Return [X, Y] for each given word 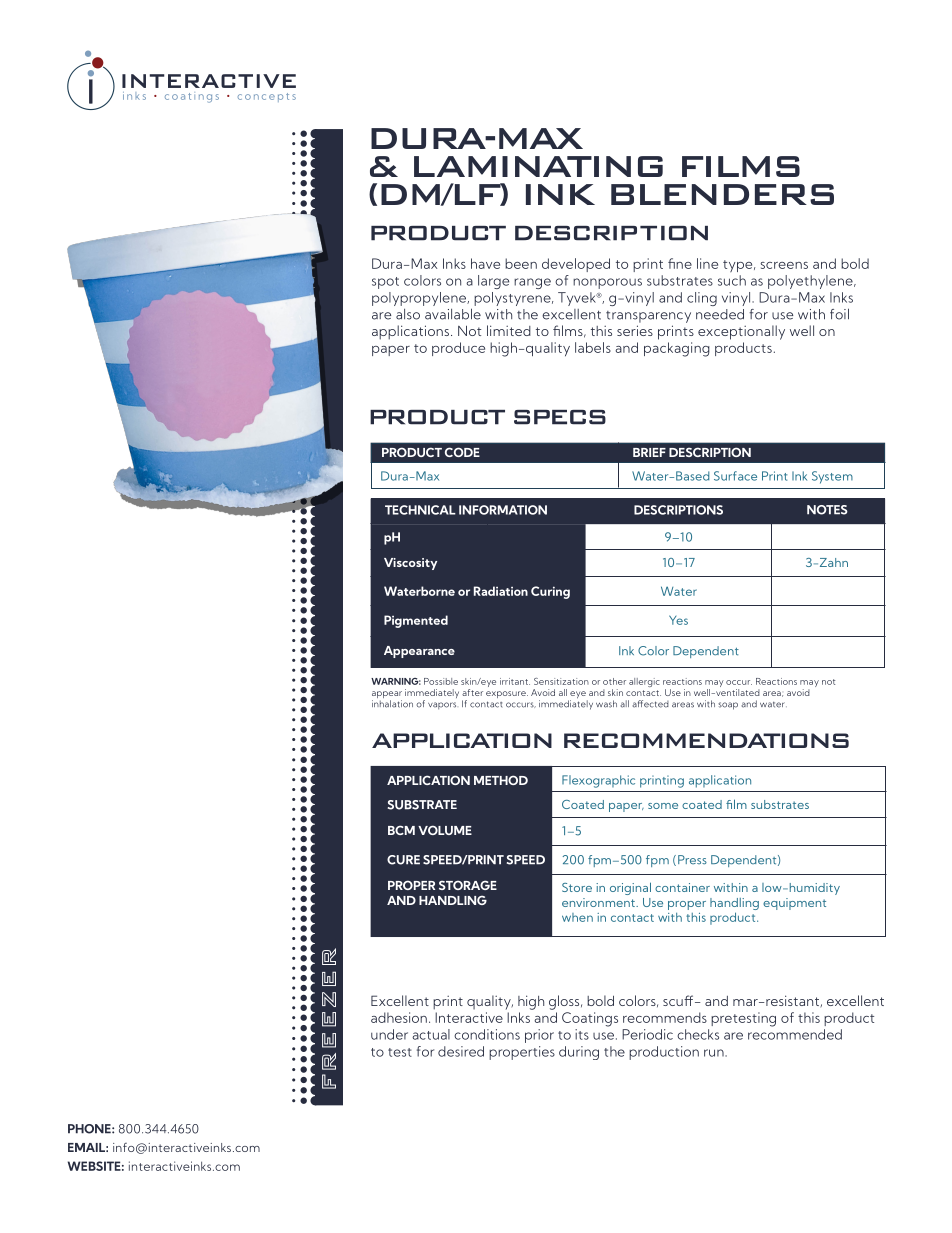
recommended [795, 1034]
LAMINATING [538, 166]
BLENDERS [722, 194]
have [485, 263]
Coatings [590, 1019]
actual [431, 1034]
